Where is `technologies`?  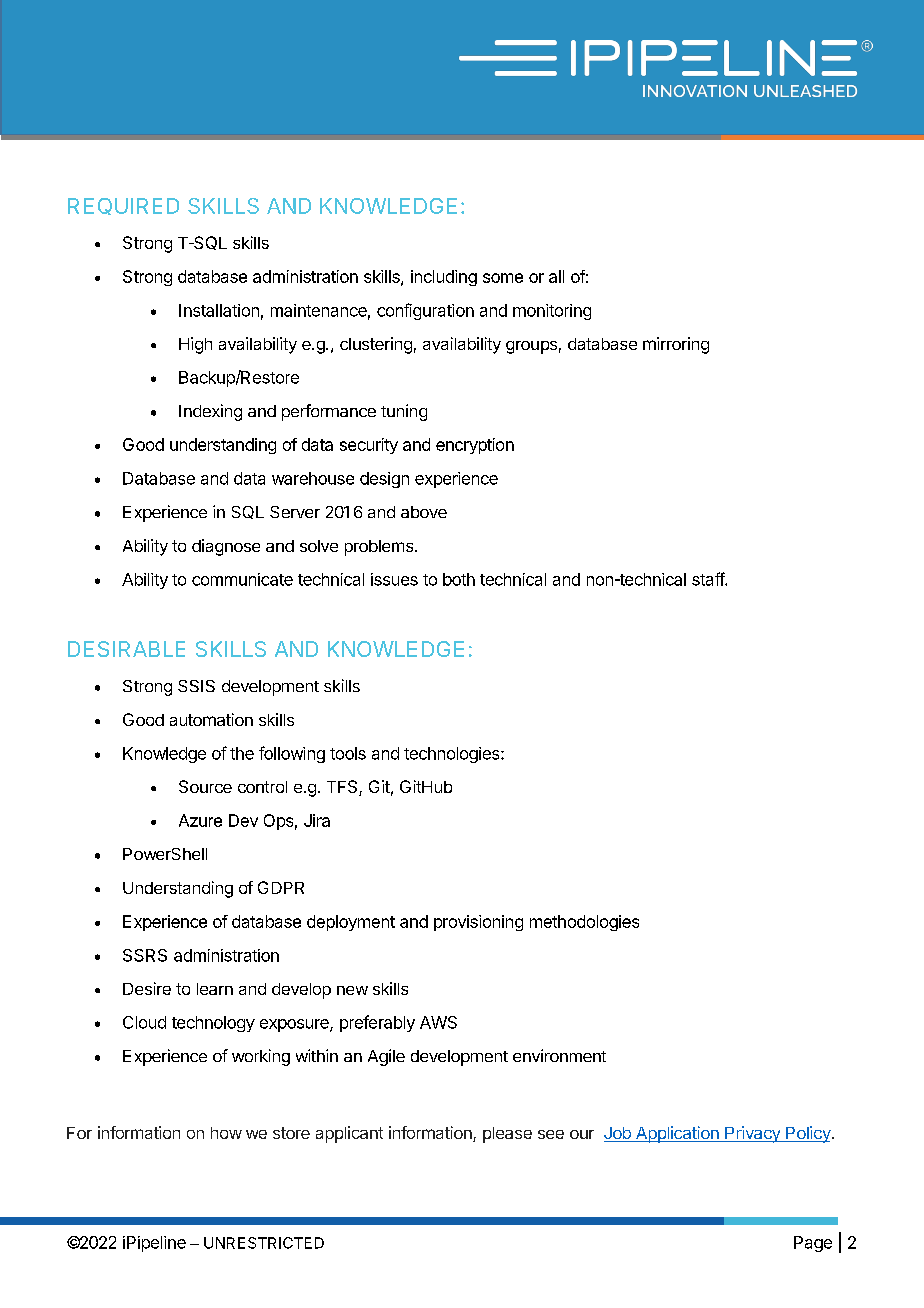
technologies is located at coordinates (453, 755).
